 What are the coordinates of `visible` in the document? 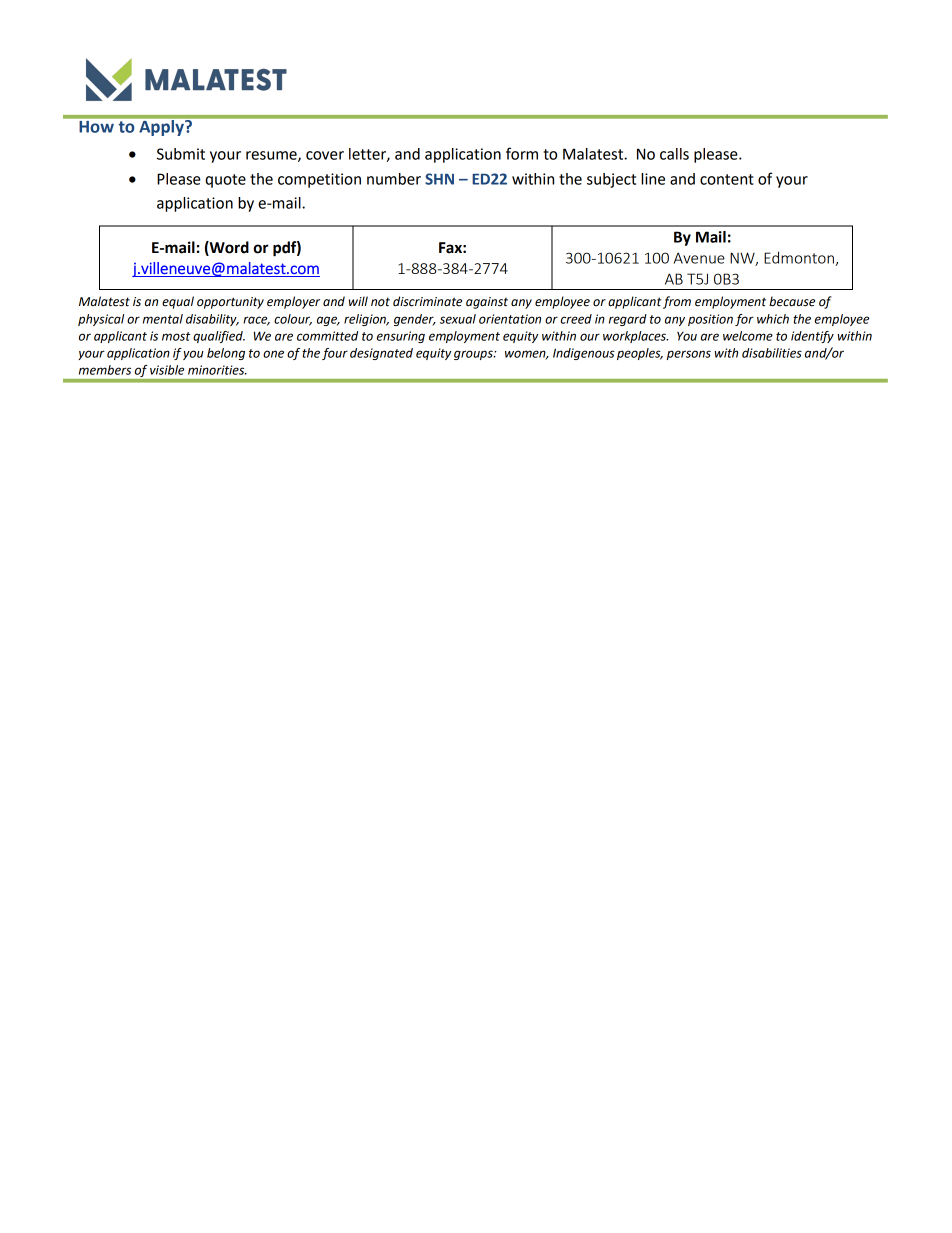 It's located at (167, 370).
